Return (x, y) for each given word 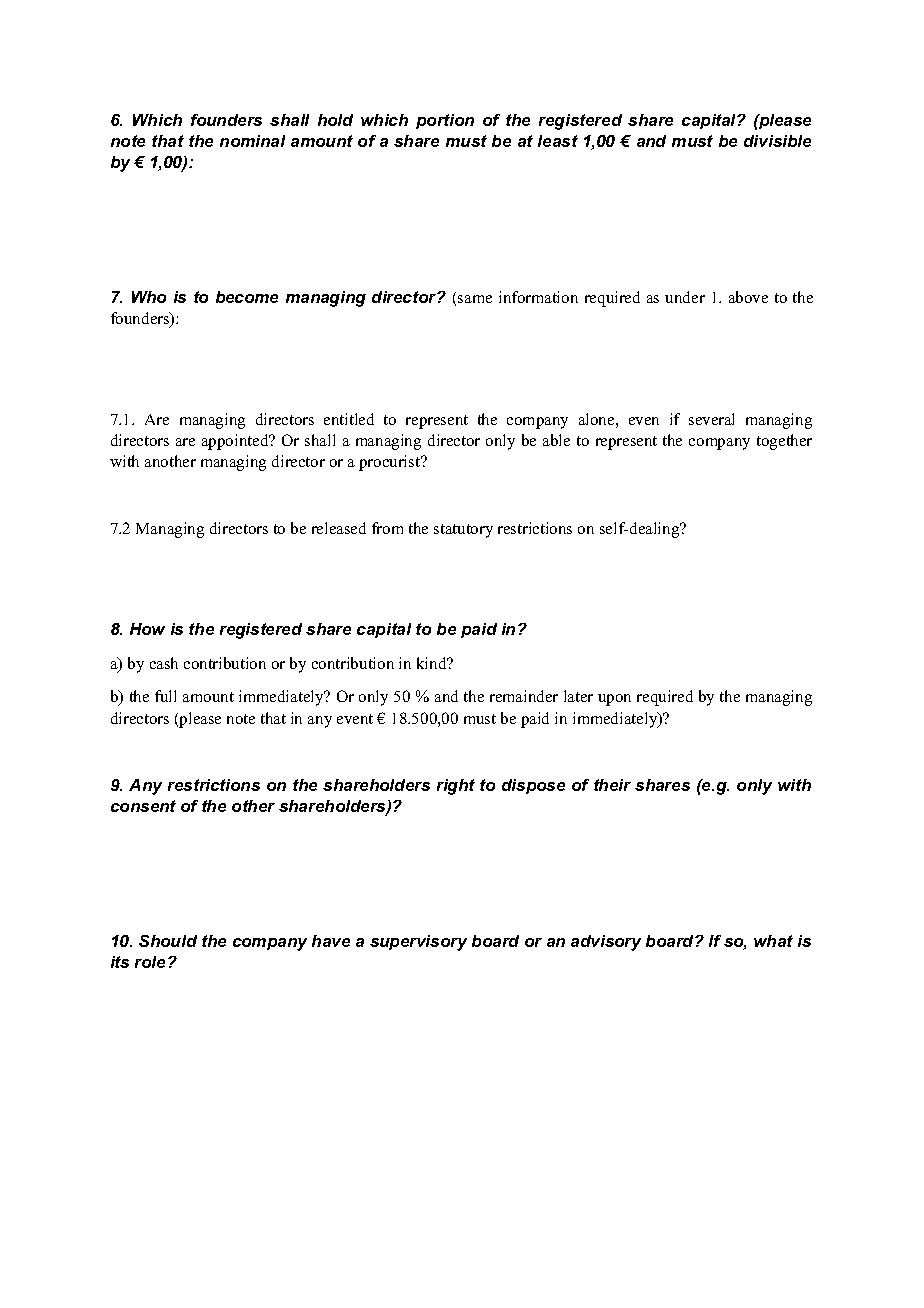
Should (168, 941)
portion (445, 121)
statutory (463, 531)
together (784, 442)
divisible (777, 141)
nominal (252, 141)
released (339, 528)
